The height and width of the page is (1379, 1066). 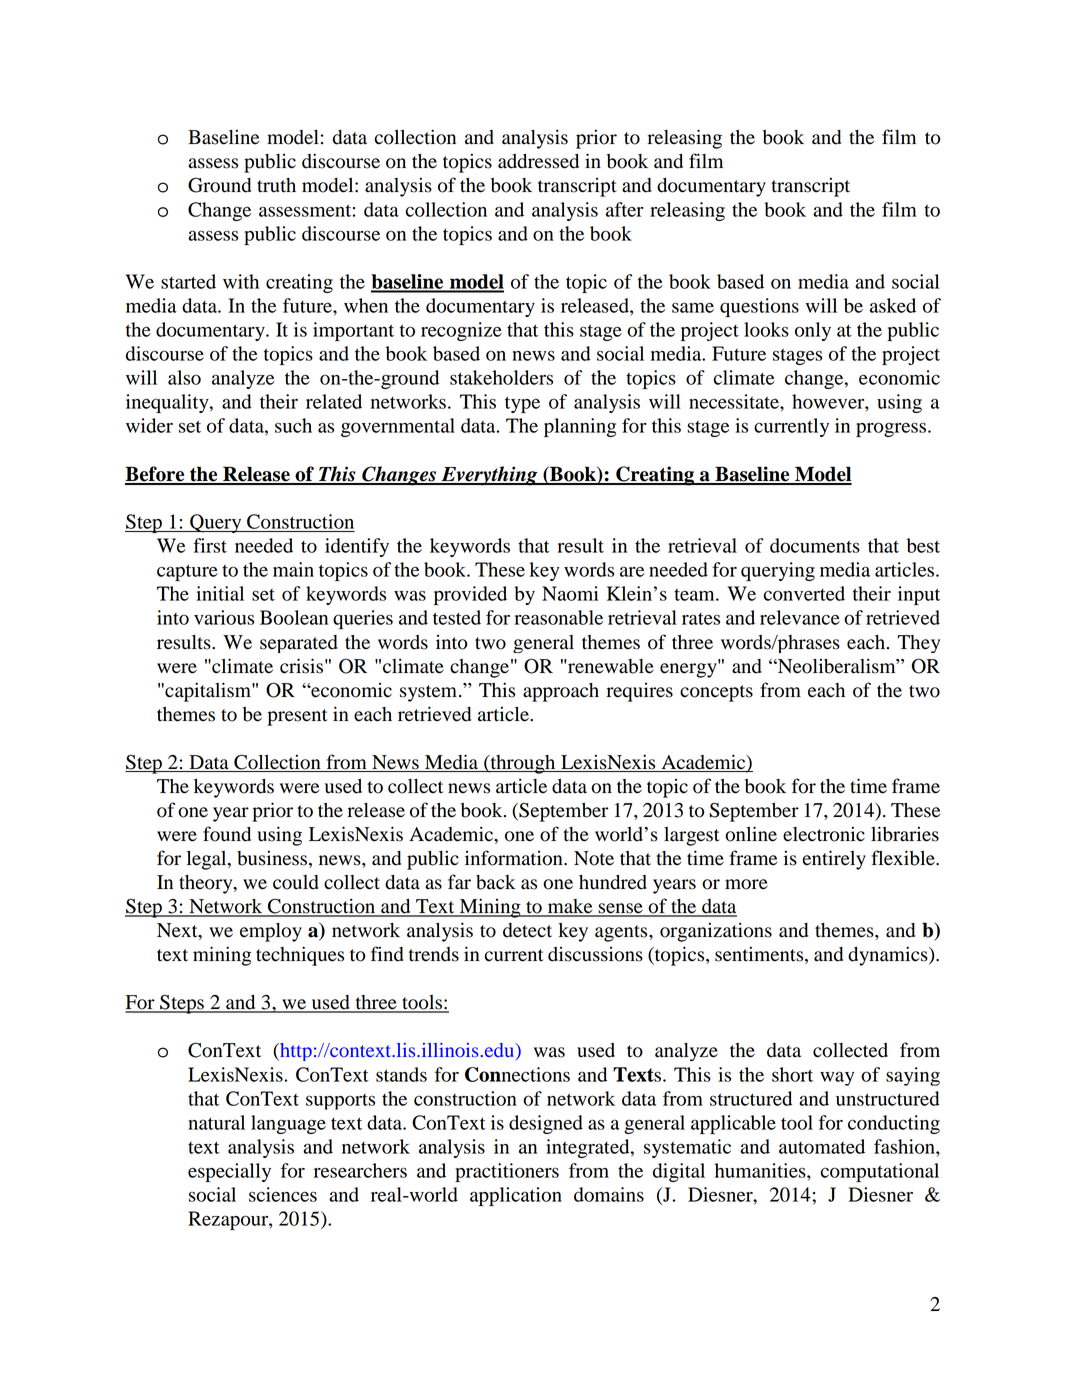 I want to click on planning, so click(x=580, y=427).
